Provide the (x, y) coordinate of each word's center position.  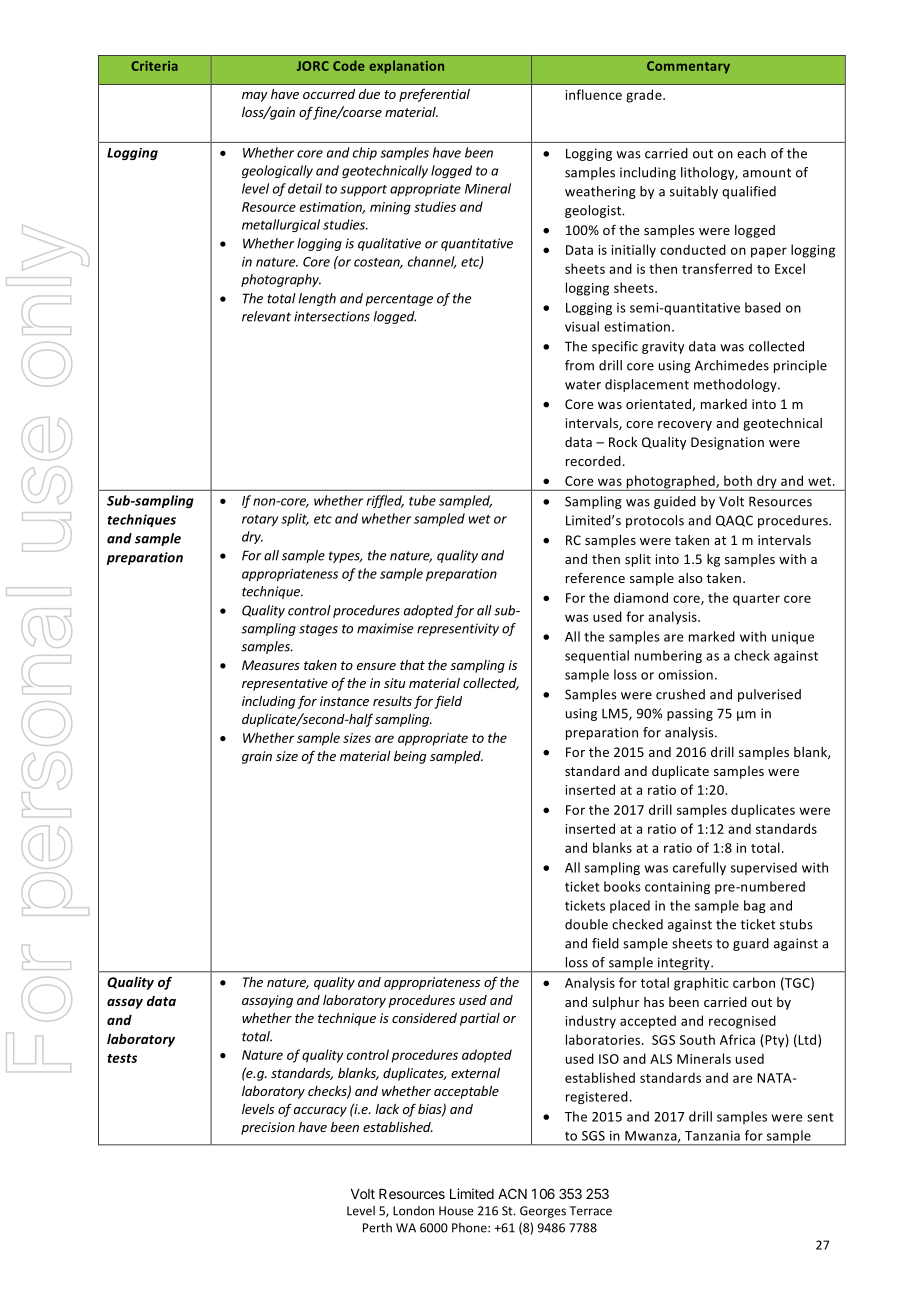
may (255, 97)
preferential (434, 95)
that (412, 665)
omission (685, 675)
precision (268, 1128)
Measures (271, 665)
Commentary (688, 67)
